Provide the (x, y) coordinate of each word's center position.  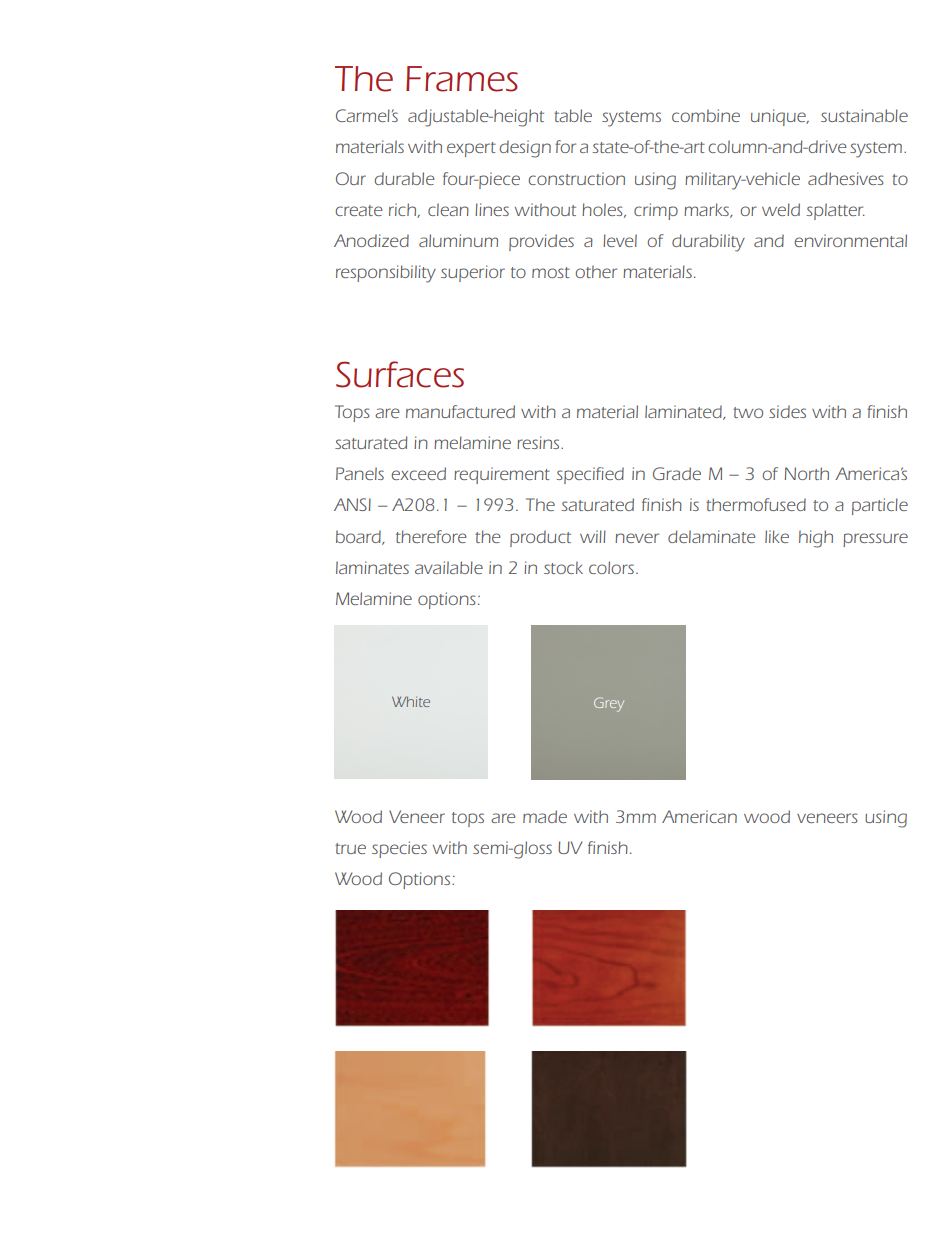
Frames (462, 79)
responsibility (386, 274)
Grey (609, 704)
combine (706, 115)
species (399, 849)
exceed (418, 473)
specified (590, 475)
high (816, 539)
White (411, 702)
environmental (850, 240)
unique (779, 117)
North (807, 473)
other (596, 271)
